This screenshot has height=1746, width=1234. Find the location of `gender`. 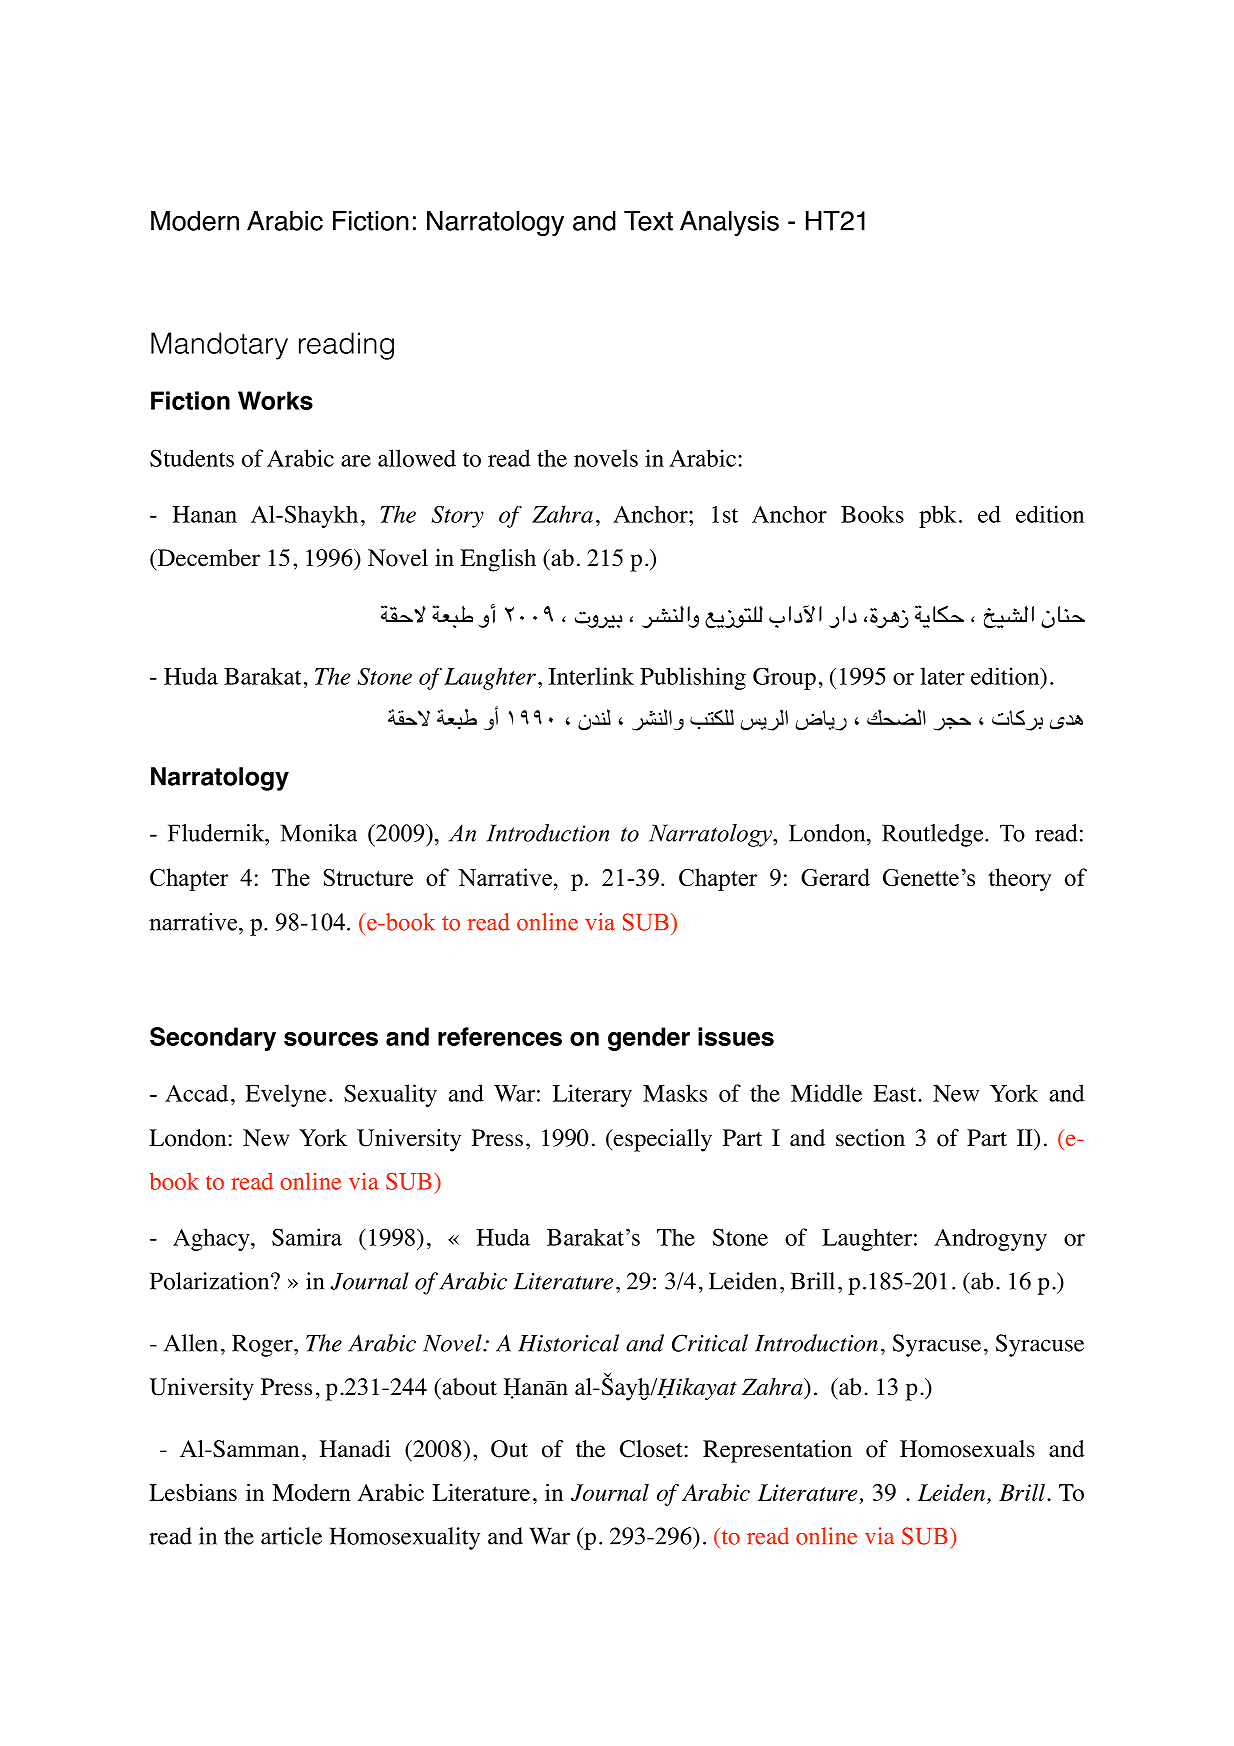

gender is located at coordinates (649, 1039).
